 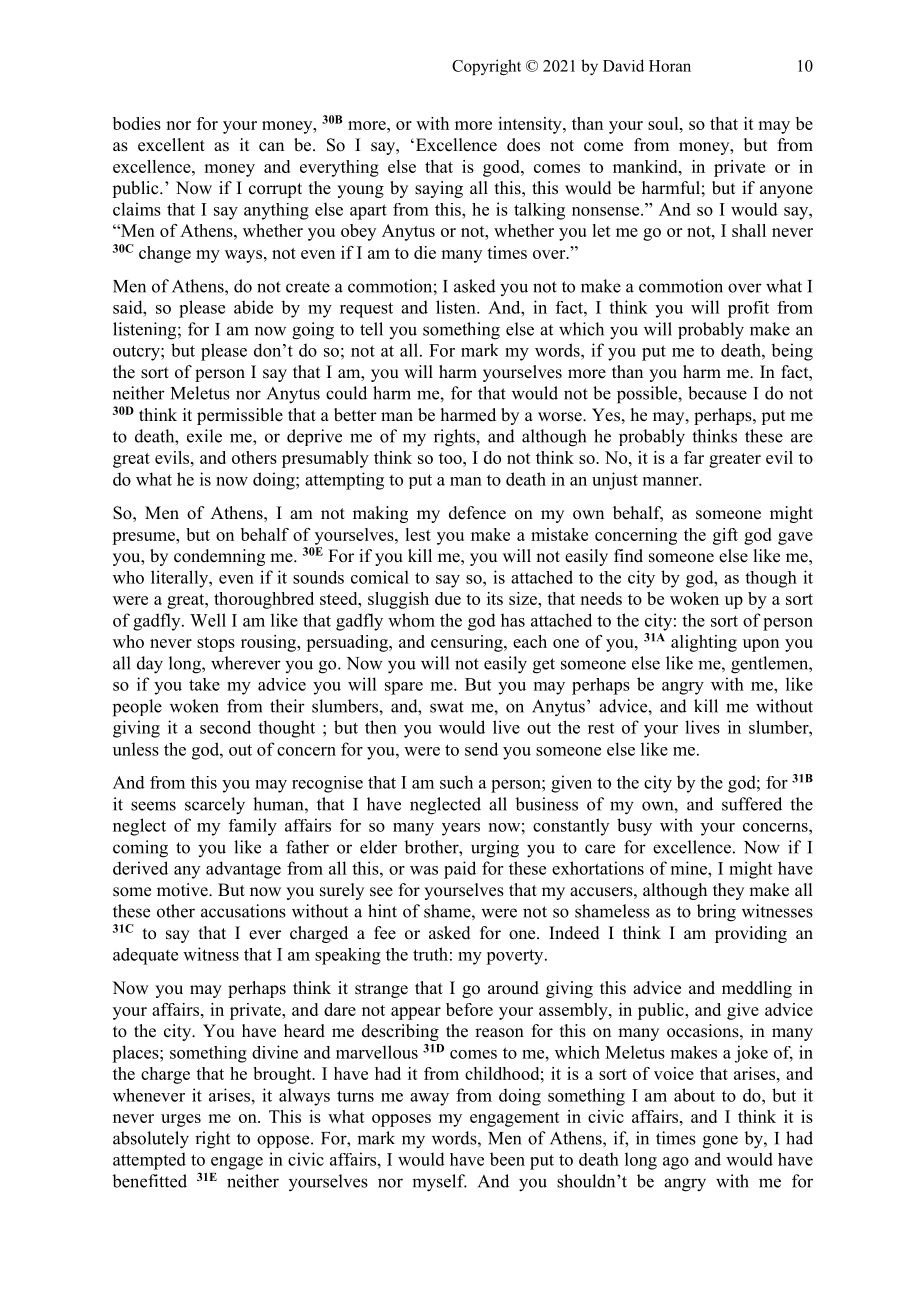 I want to click on intensity, so click(x=531, y=125).
